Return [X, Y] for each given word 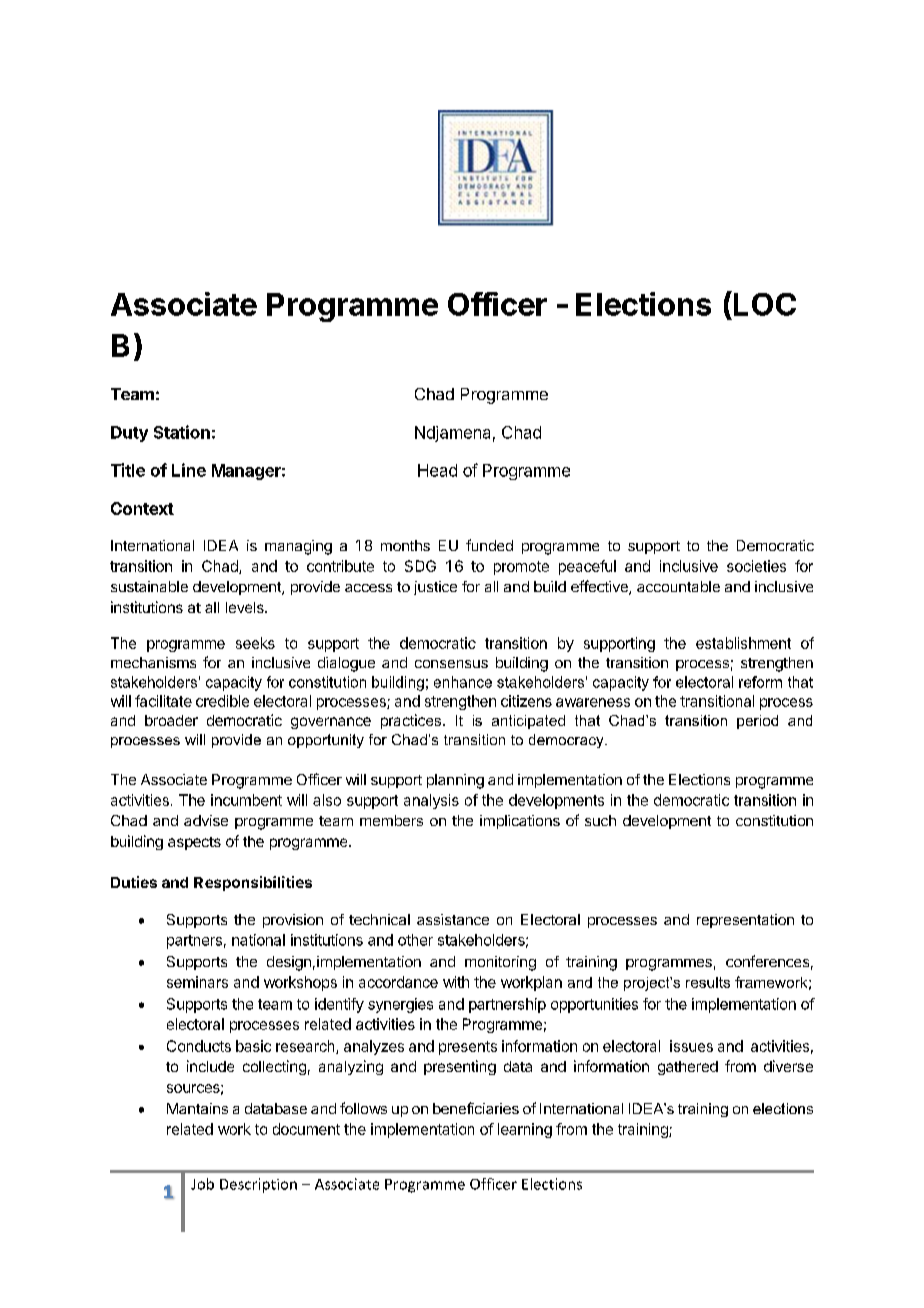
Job [202, 1184]
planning [455, 781]
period [757, 722]
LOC [763, 303]
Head [437, 470]
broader [171, 720]
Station [182, 432]
